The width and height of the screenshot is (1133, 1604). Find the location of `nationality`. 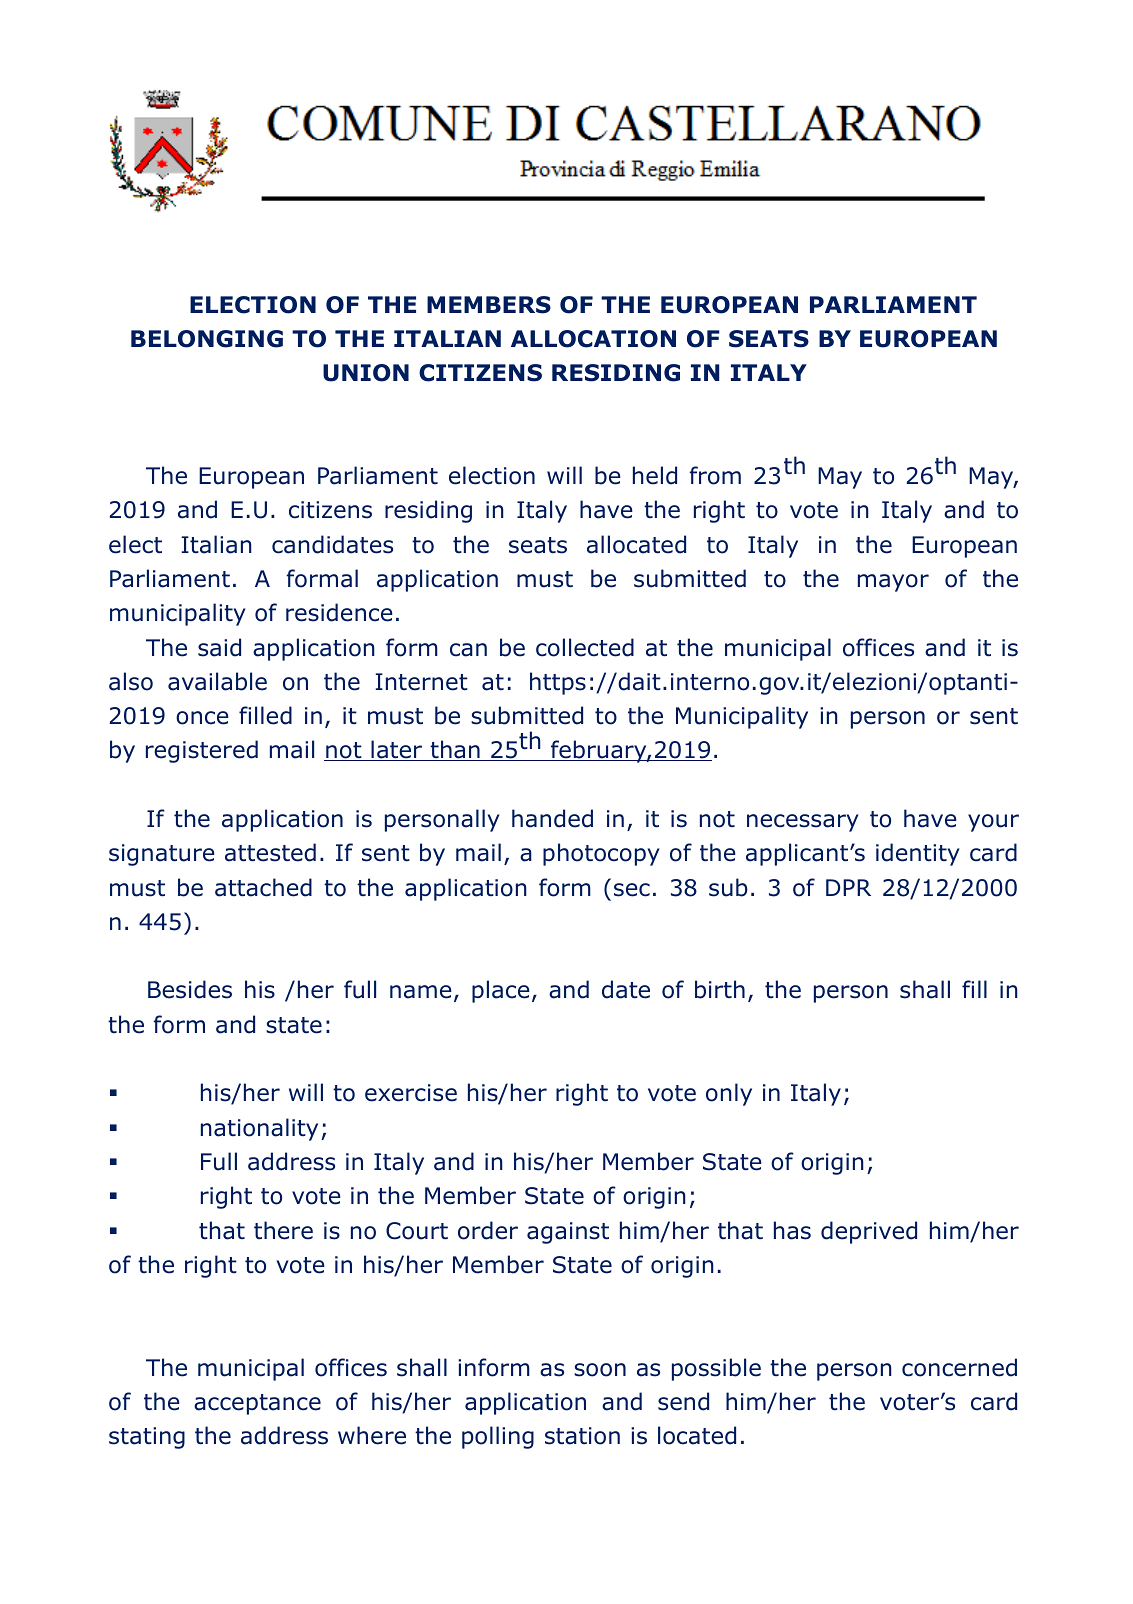

nationality is located at coordinates (259, 1129).
